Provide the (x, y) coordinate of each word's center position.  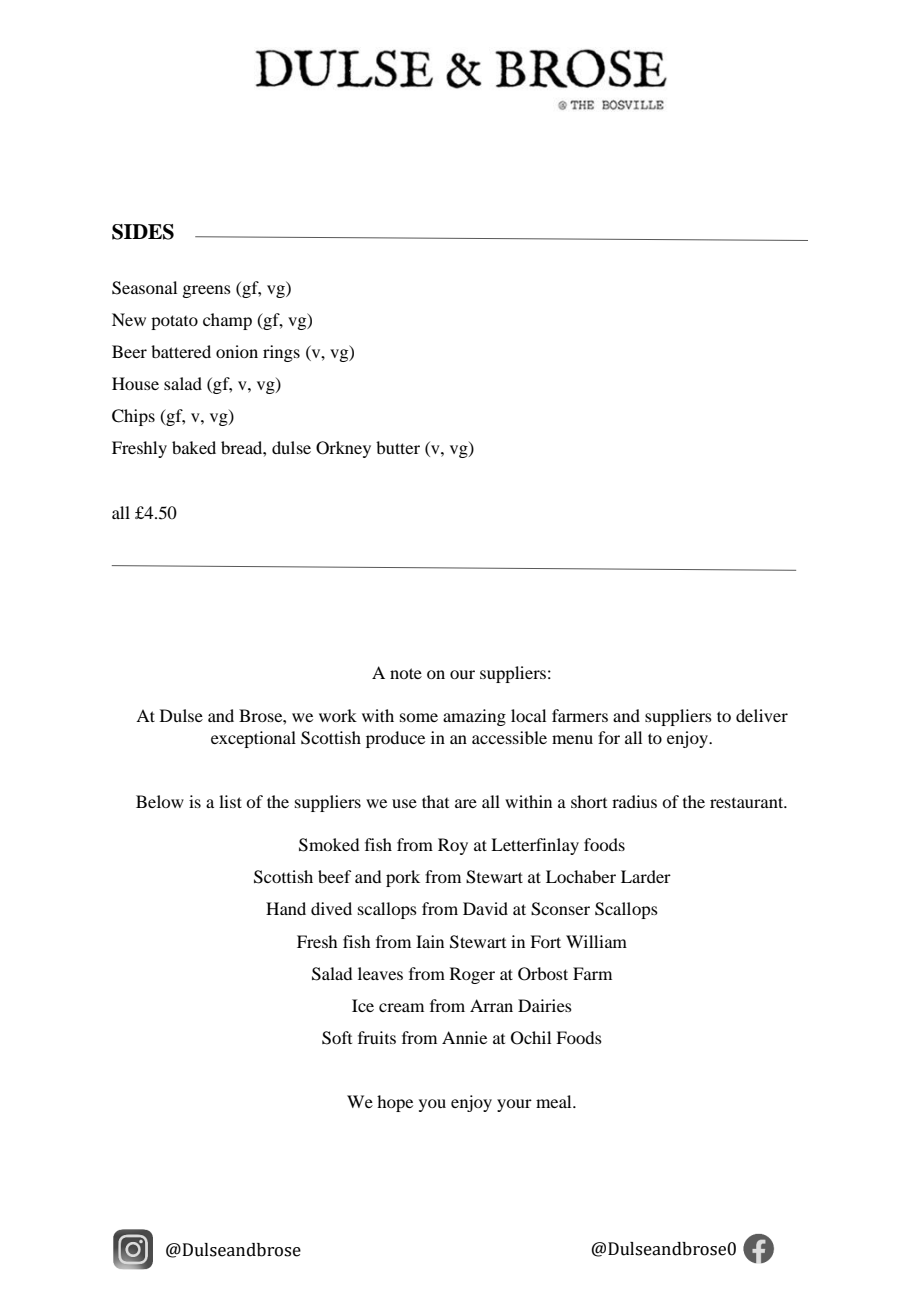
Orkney (343, 449)
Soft (337, 1038)
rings (281, 353)
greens (206, 291)
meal (555, 1101)
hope (395, 1103)
